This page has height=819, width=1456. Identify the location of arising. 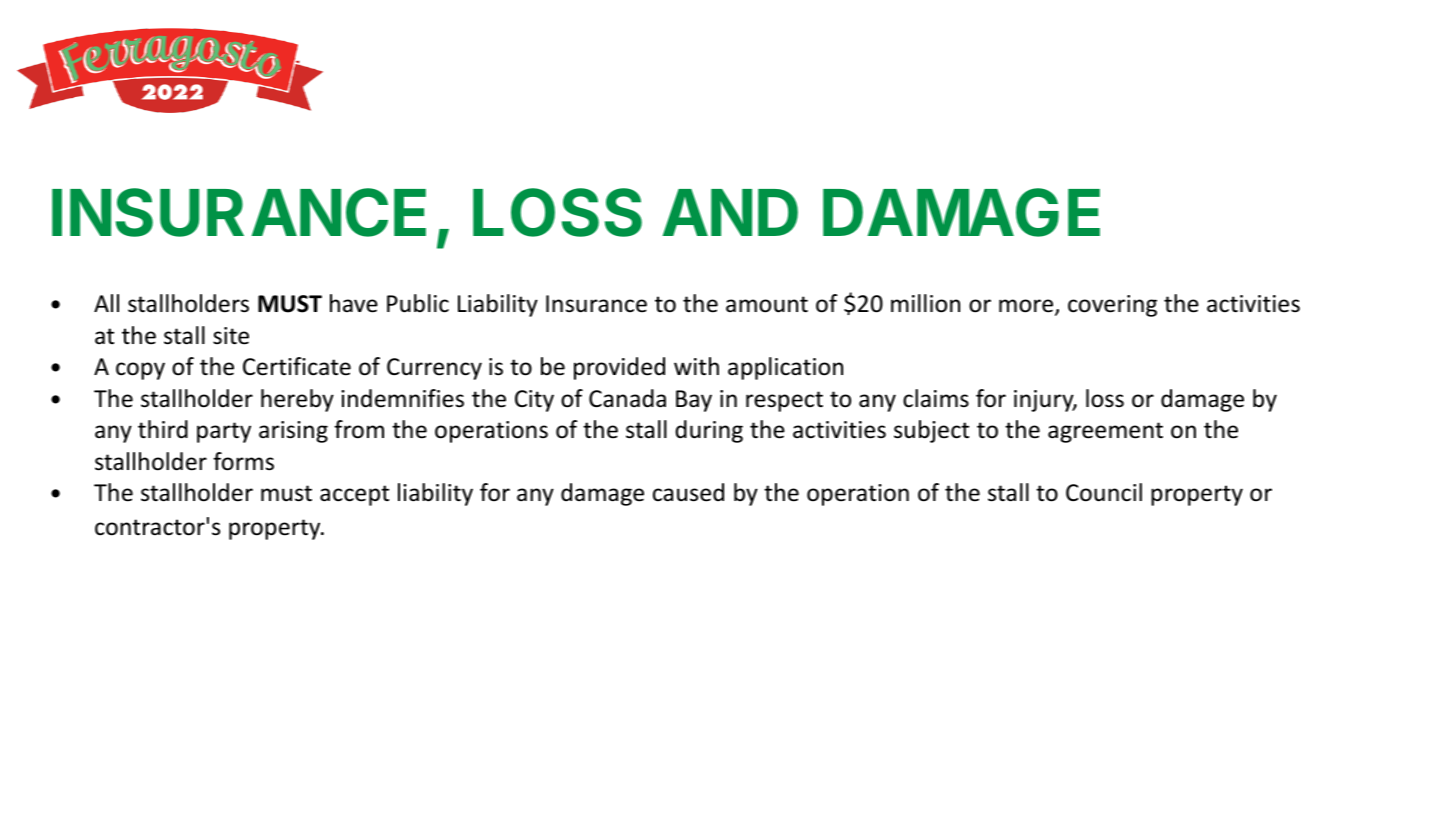
(293, 432).
